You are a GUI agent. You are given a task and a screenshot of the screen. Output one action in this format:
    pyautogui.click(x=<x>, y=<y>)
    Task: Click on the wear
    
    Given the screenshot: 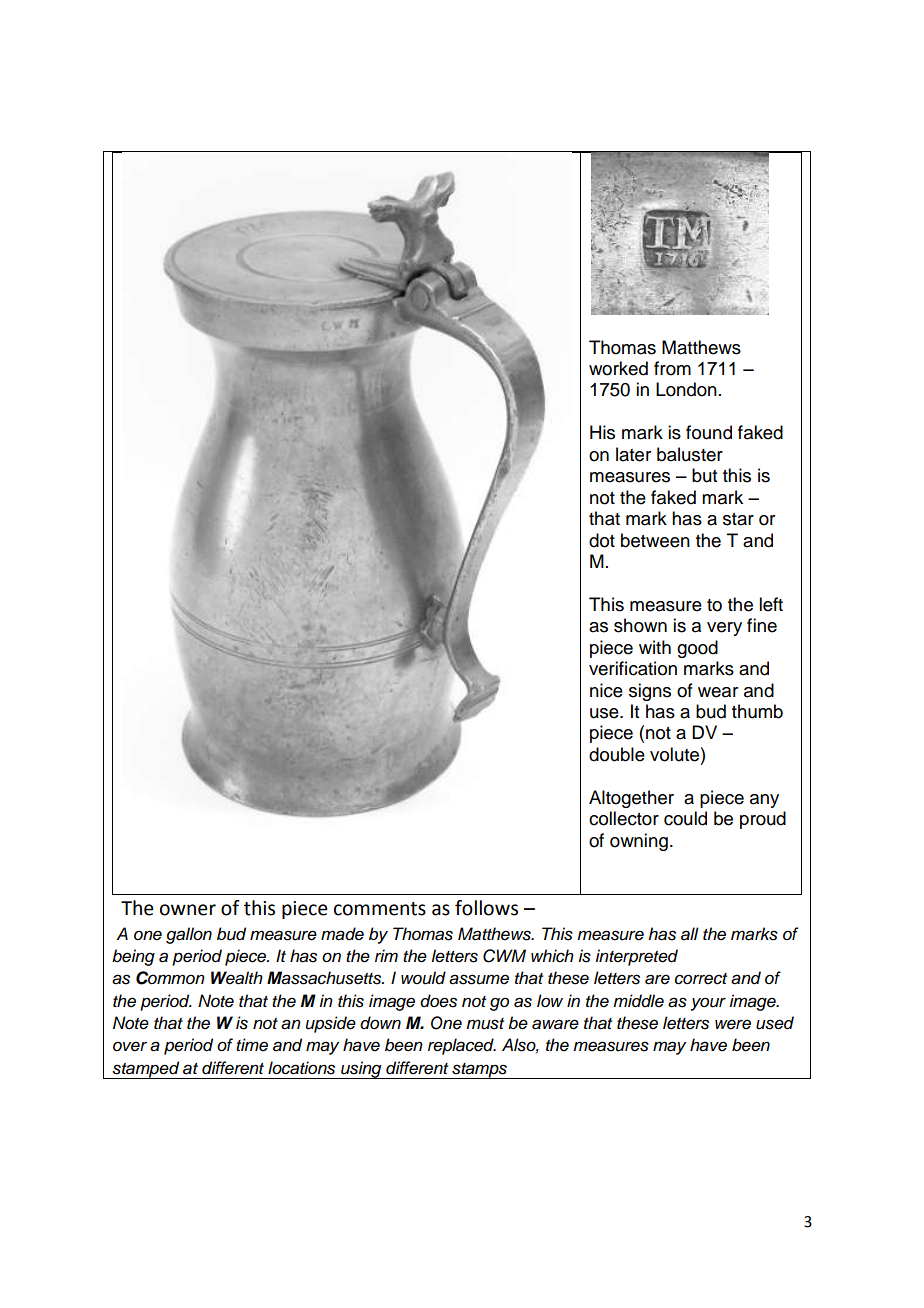 What is the action you would take?
    pyautogui.click(x=718, y=692)
